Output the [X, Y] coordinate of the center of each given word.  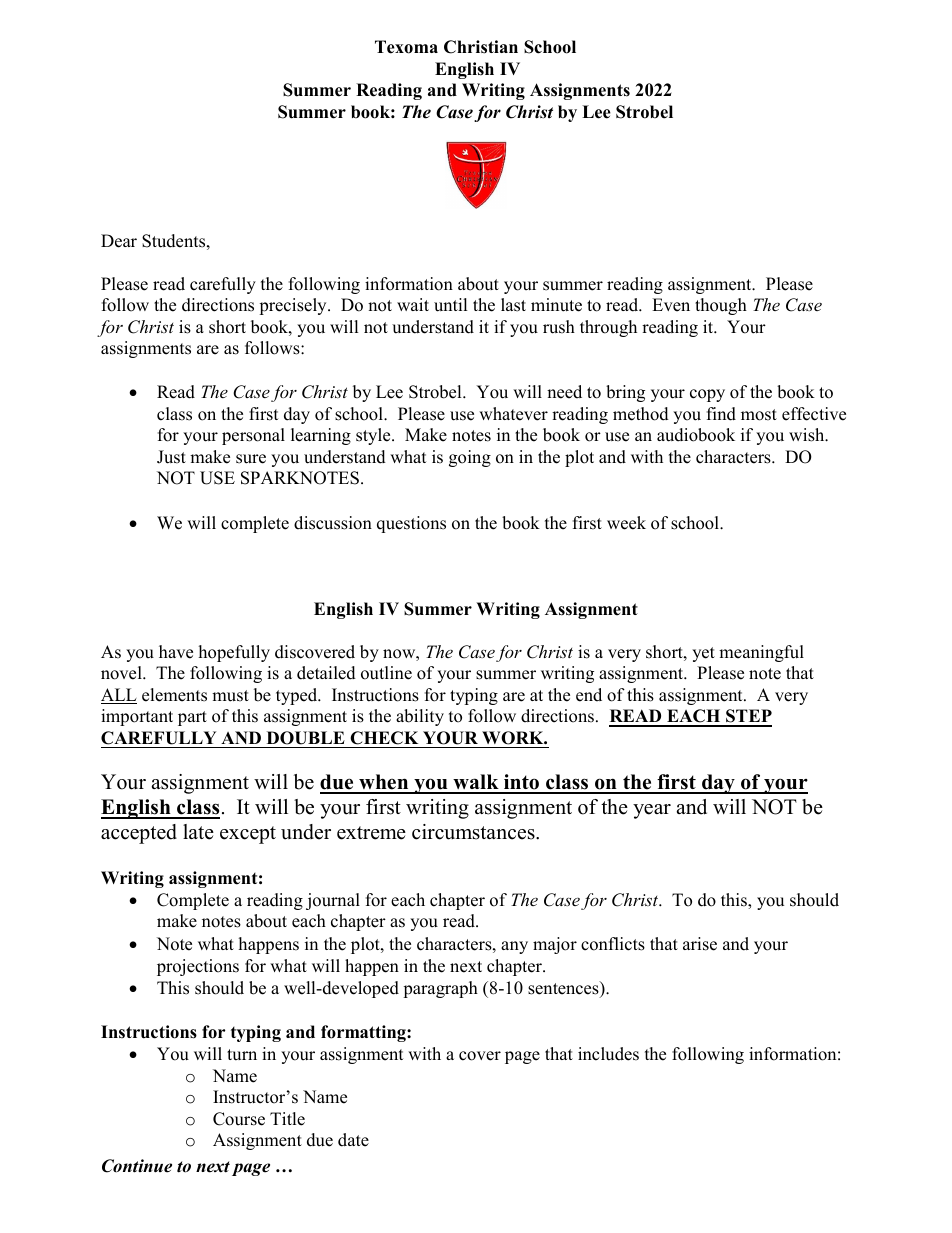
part [192, 718]
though [721, 306]
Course [239, 1119]
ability [420, 717]
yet [703, 654]
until [450, 305]
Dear [119, 241]
